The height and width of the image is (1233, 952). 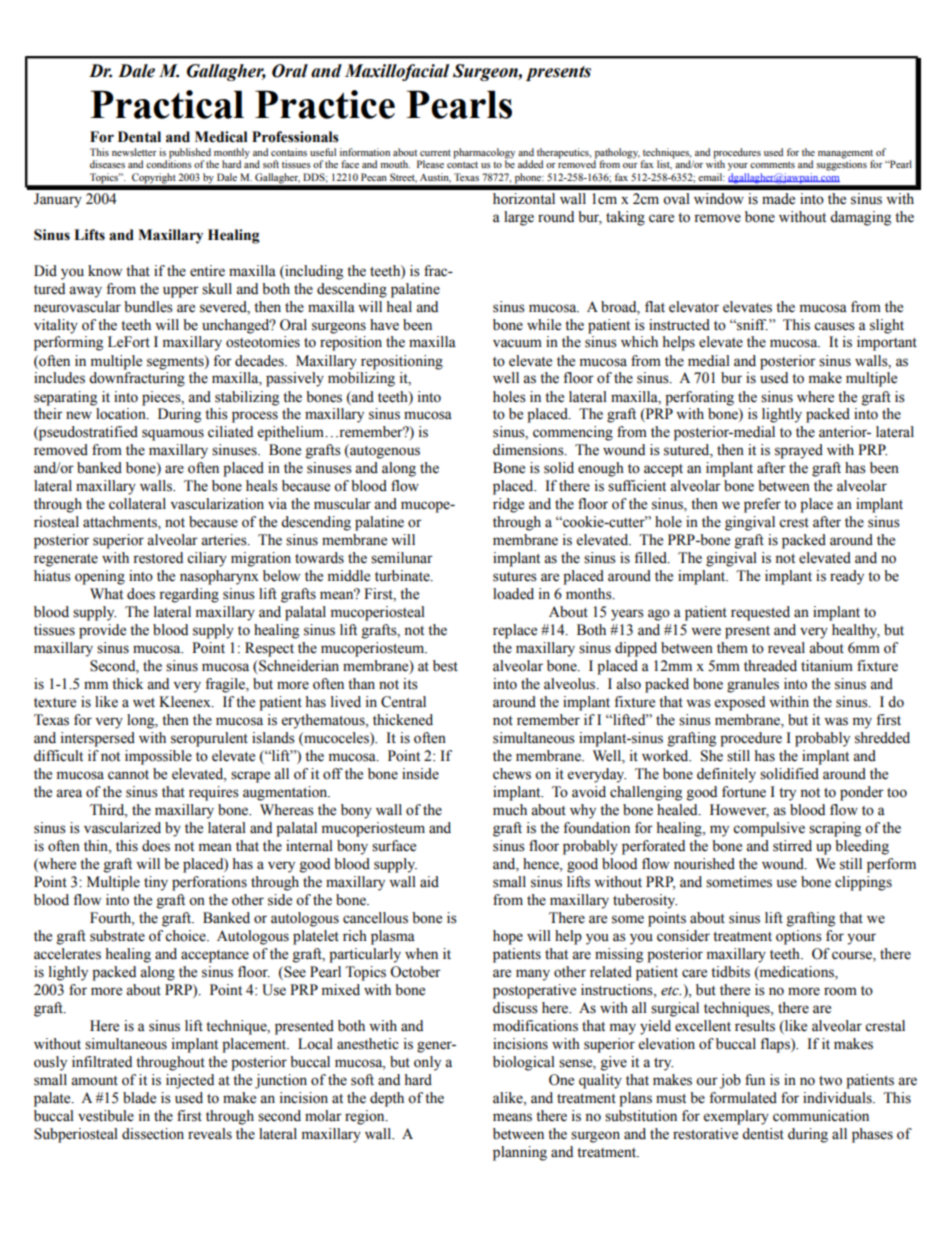 I want to click on Central, so click(x=403, y=702).
